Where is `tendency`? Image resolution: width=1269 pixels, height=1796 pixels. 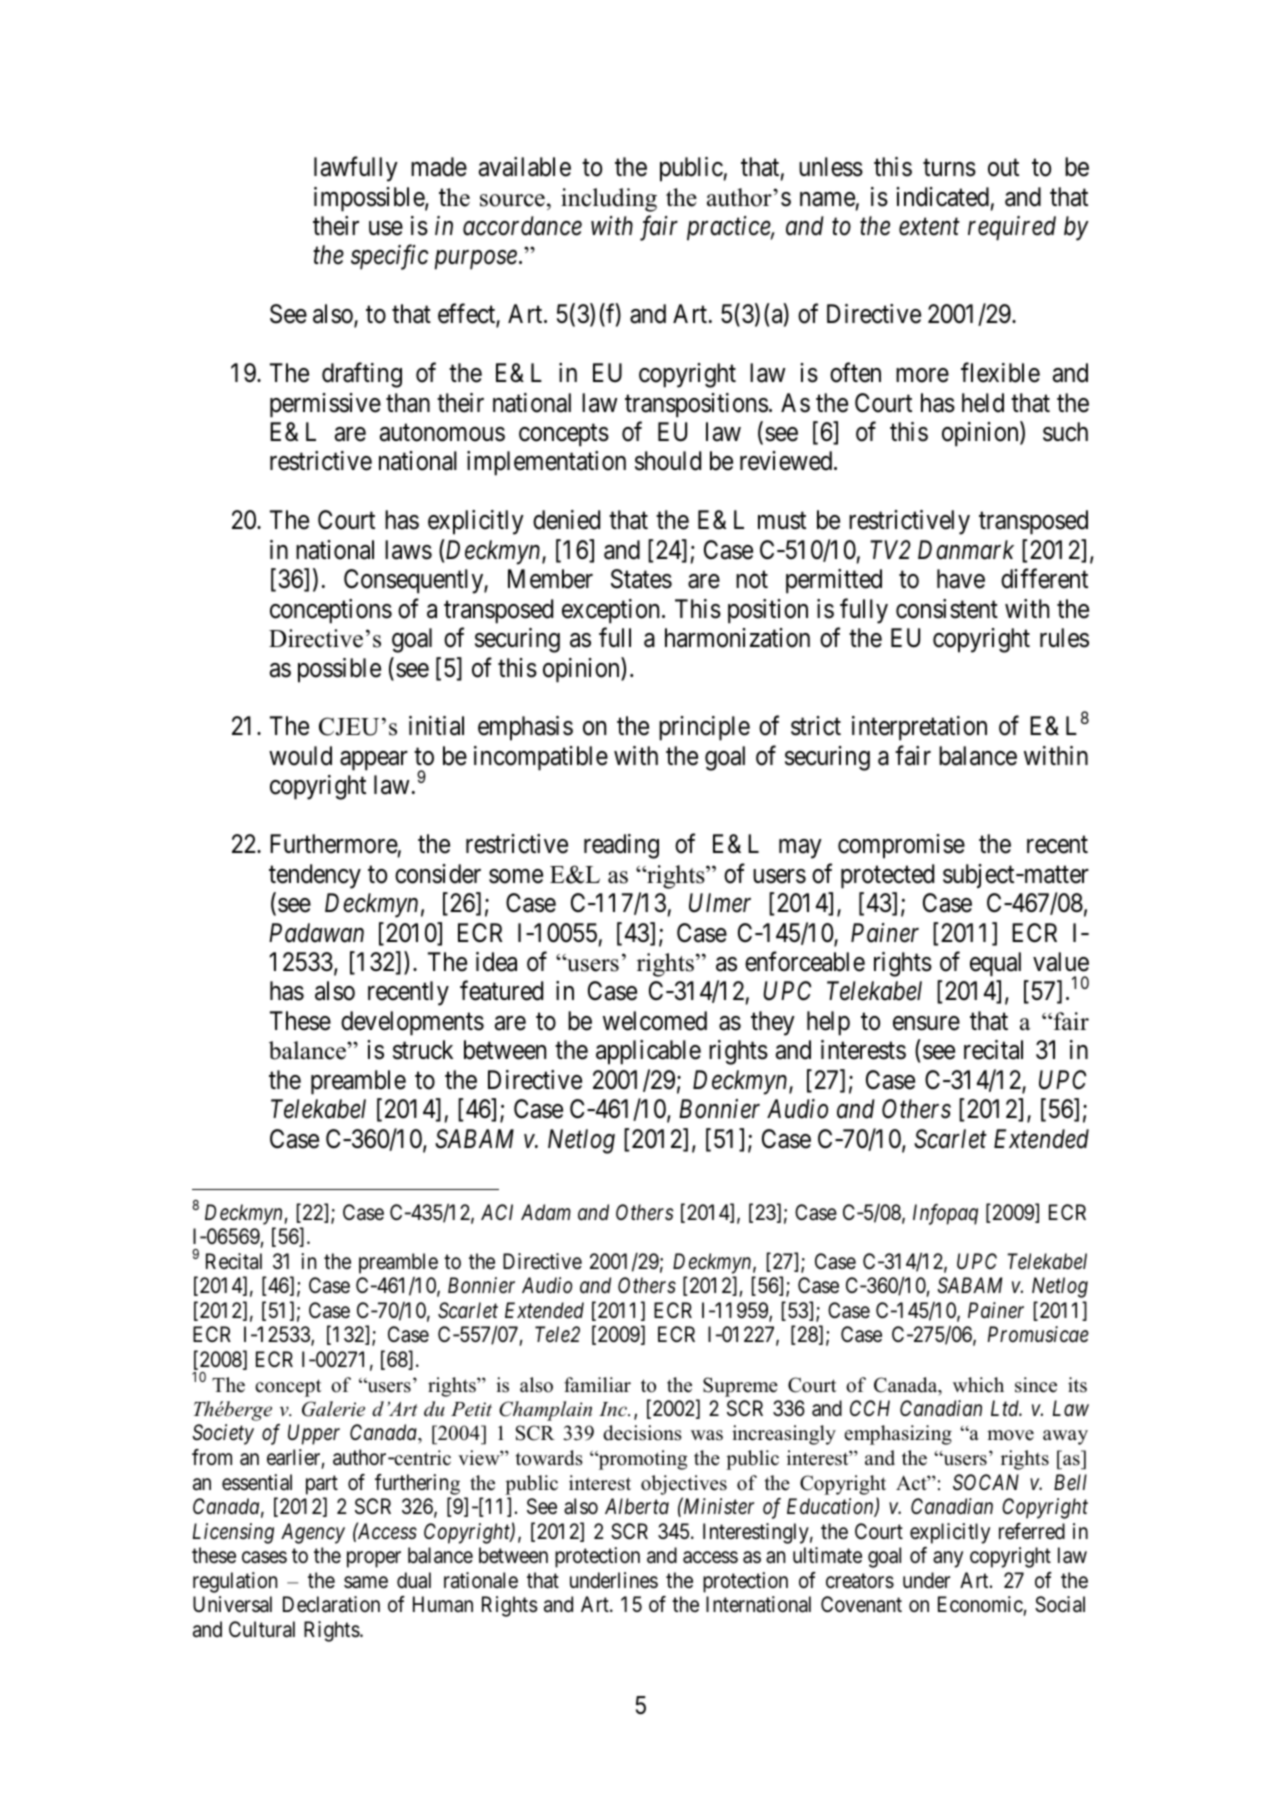
tendency is located at coordinates (315, 876).
